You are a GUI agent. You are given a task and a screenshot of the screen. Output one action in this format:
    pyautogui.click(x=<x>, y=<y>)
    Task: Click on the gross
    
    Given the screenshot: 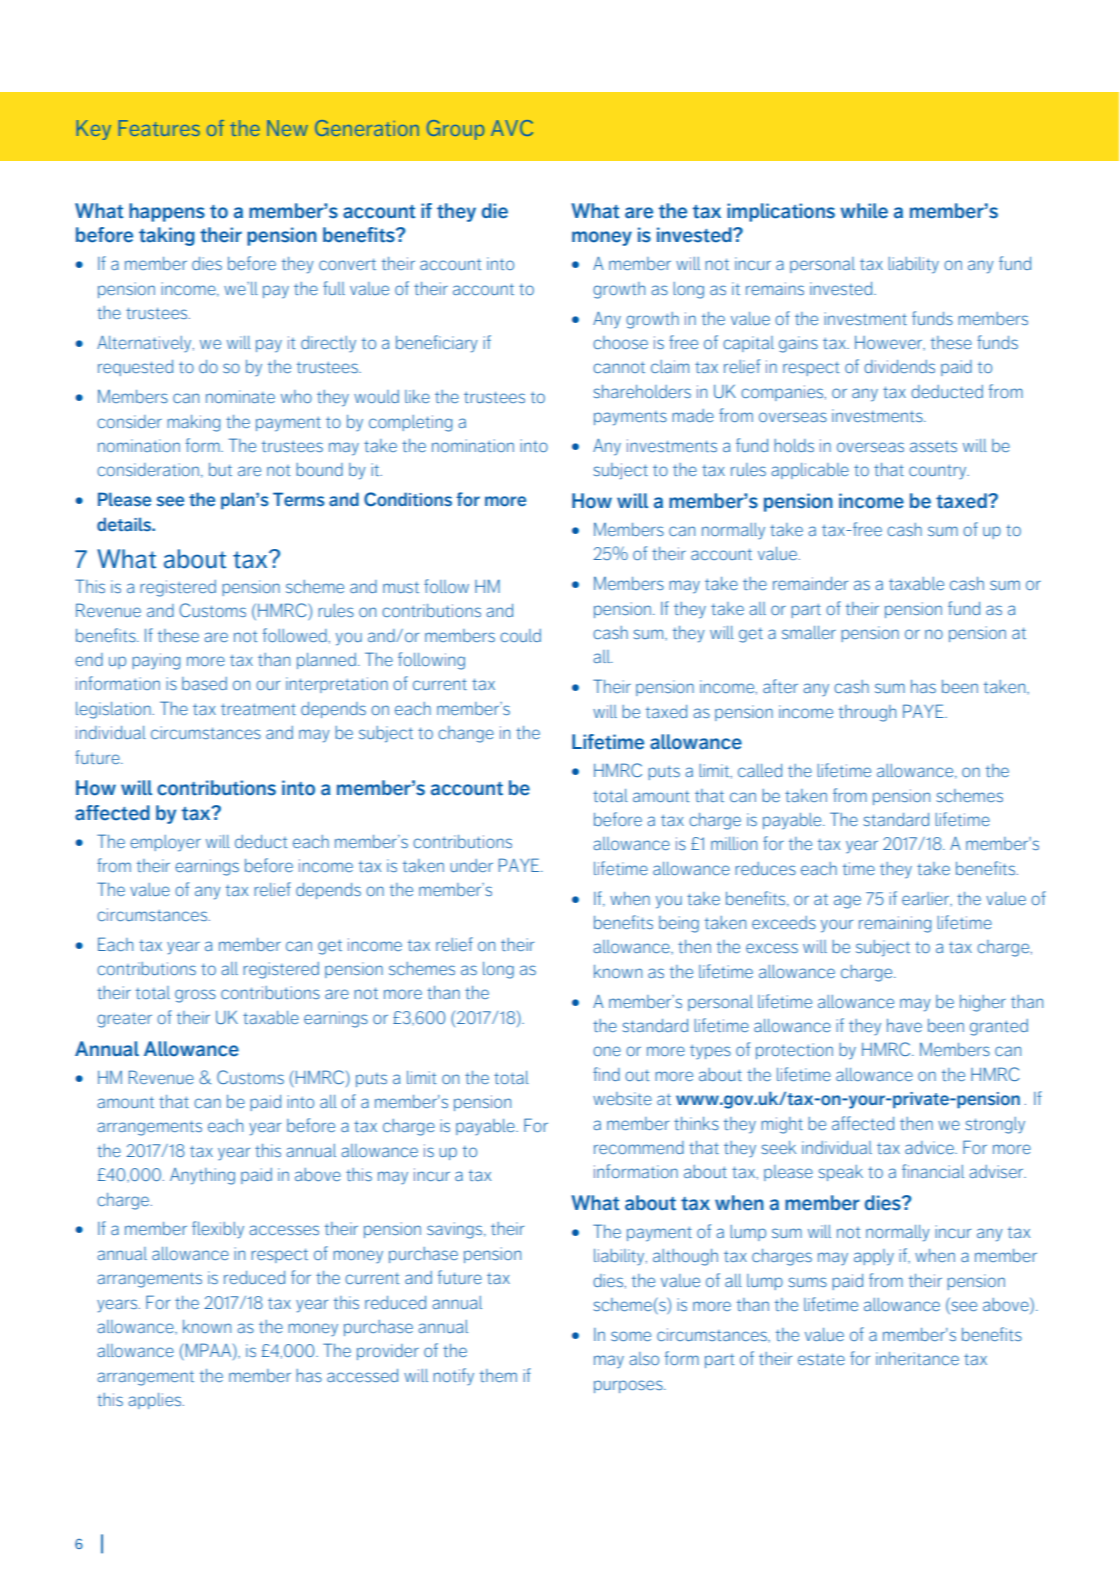 What is the action you would take?
    pyautogui.click(x=195, y=996)
